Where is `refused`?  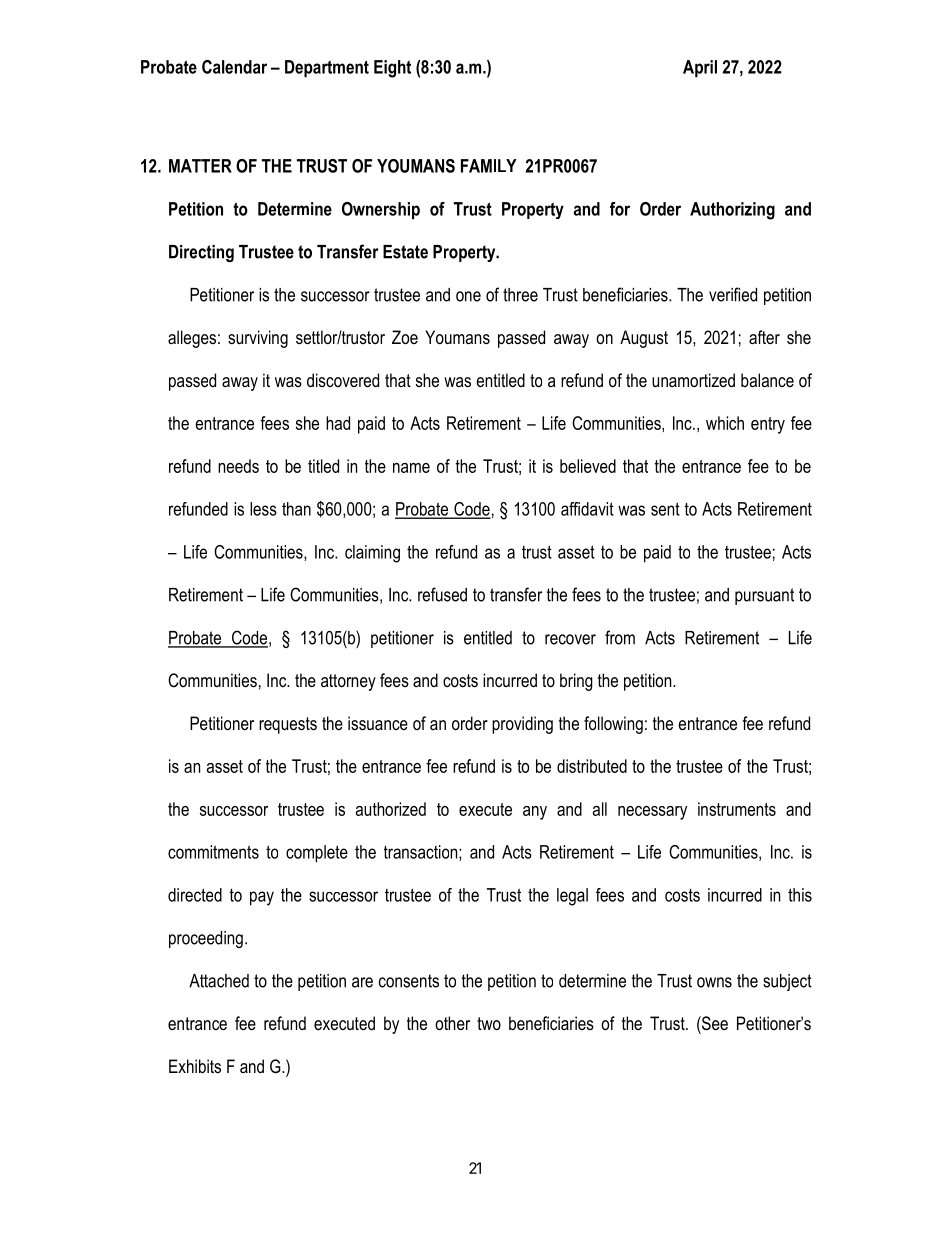 refused is located at coordinates (442, 594).
